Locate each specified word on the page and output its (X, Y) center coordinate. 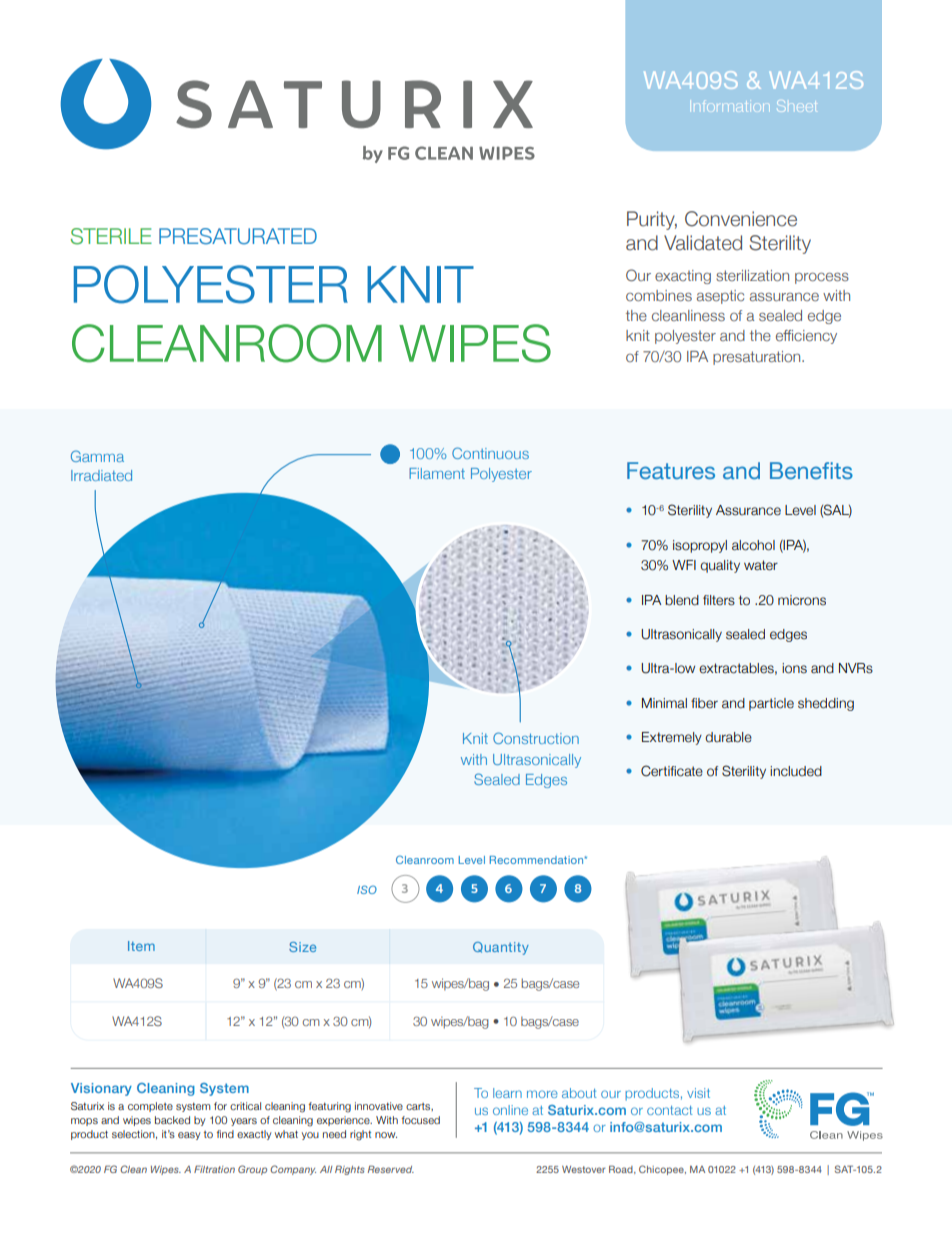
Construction (536, 738)
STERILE (111, 236)
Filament (437, 473)
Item (141, 946)
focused (421, 1120)
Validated (703, 243)
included (796, 771)
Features (671, 471)
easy (189, 1136)
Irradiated (101, 475)
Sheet (797, 106)
